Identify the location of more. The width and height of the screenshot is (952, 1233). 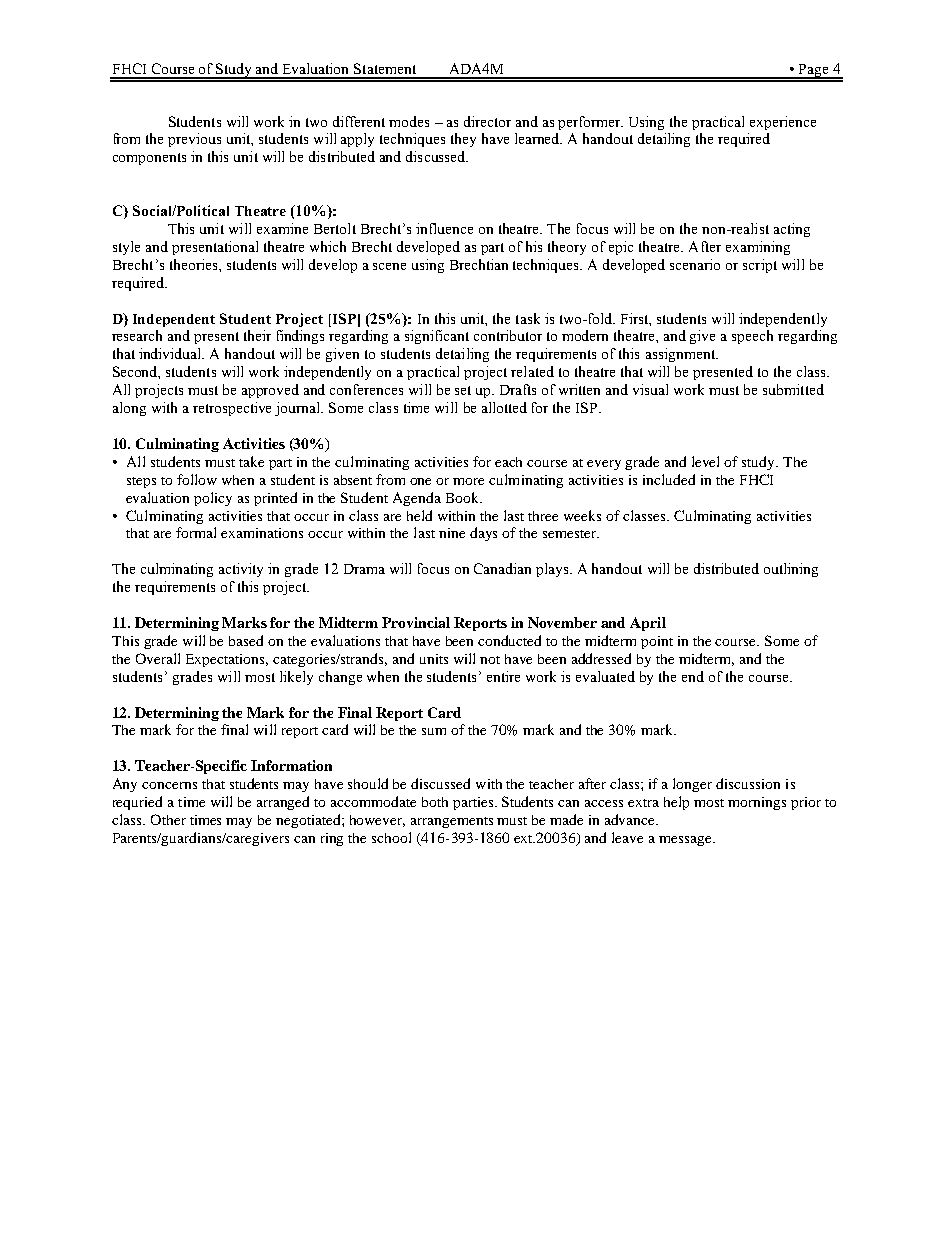
(468, 481).
